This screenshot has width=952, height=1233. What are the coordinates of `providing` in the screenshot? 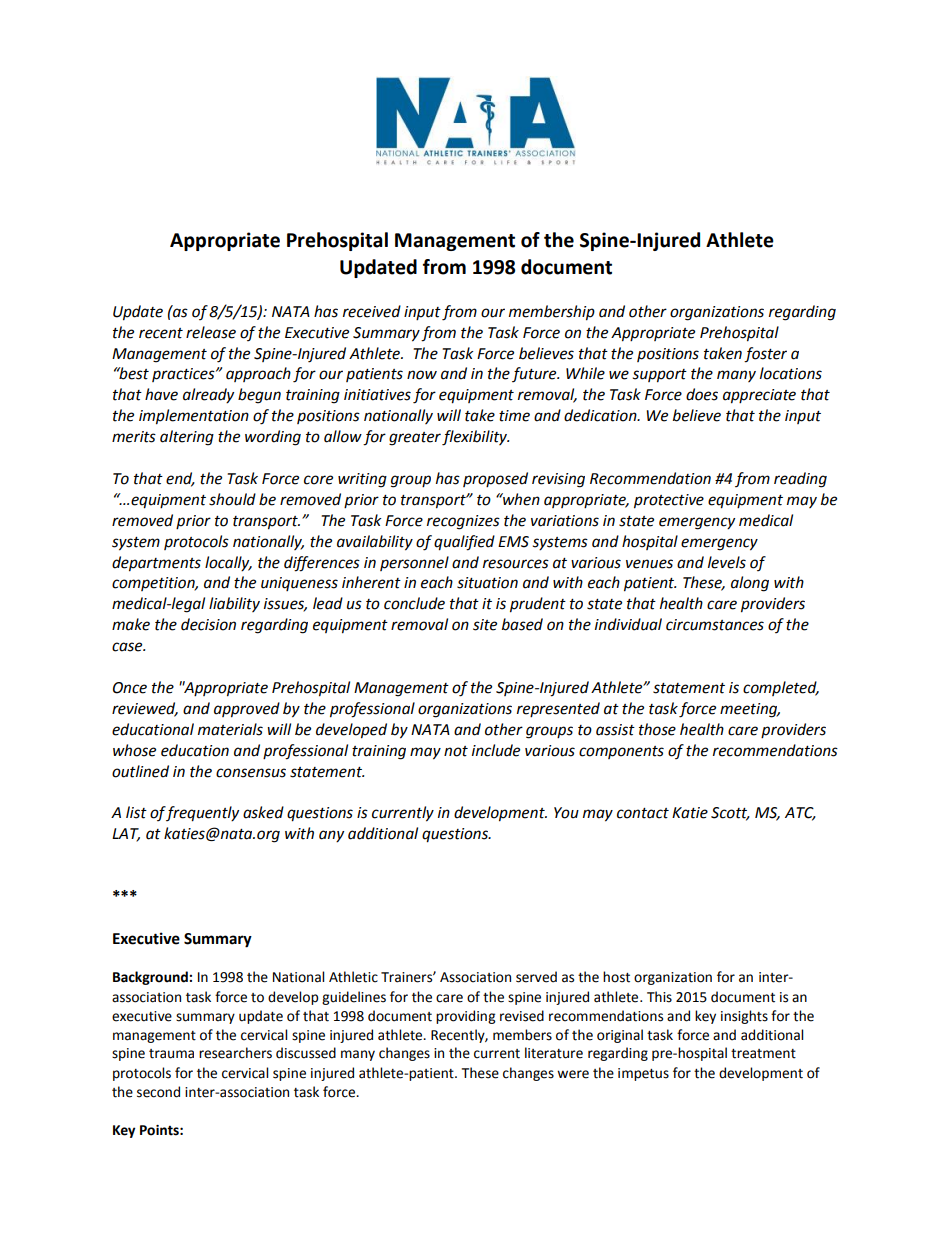 It's located at (465, 1017).
